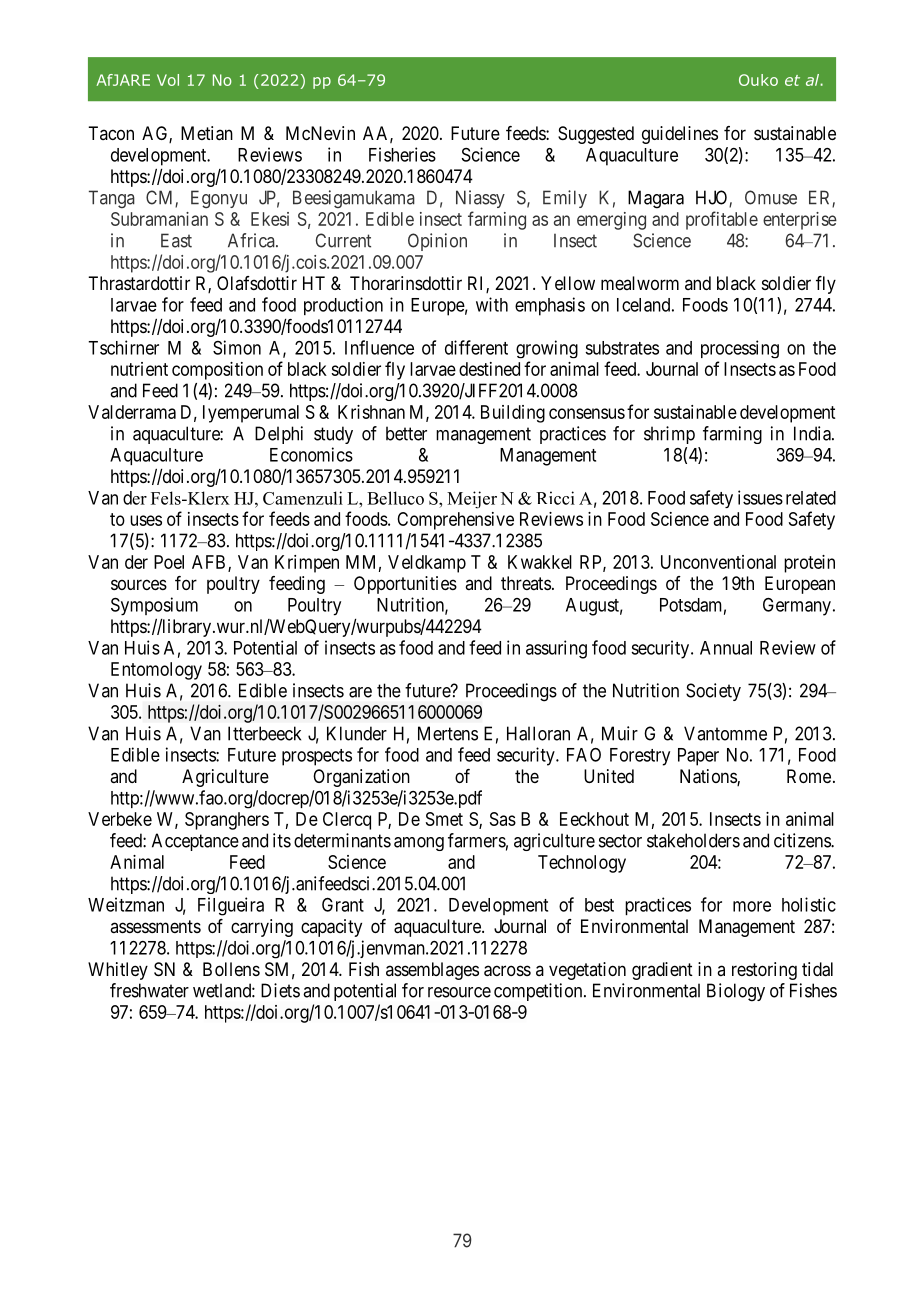 The image size is (924, 1307). What do you see at coordinates (680, 135) in the screenshot?
I see `guidelines` at bounding box center [680, 135].
